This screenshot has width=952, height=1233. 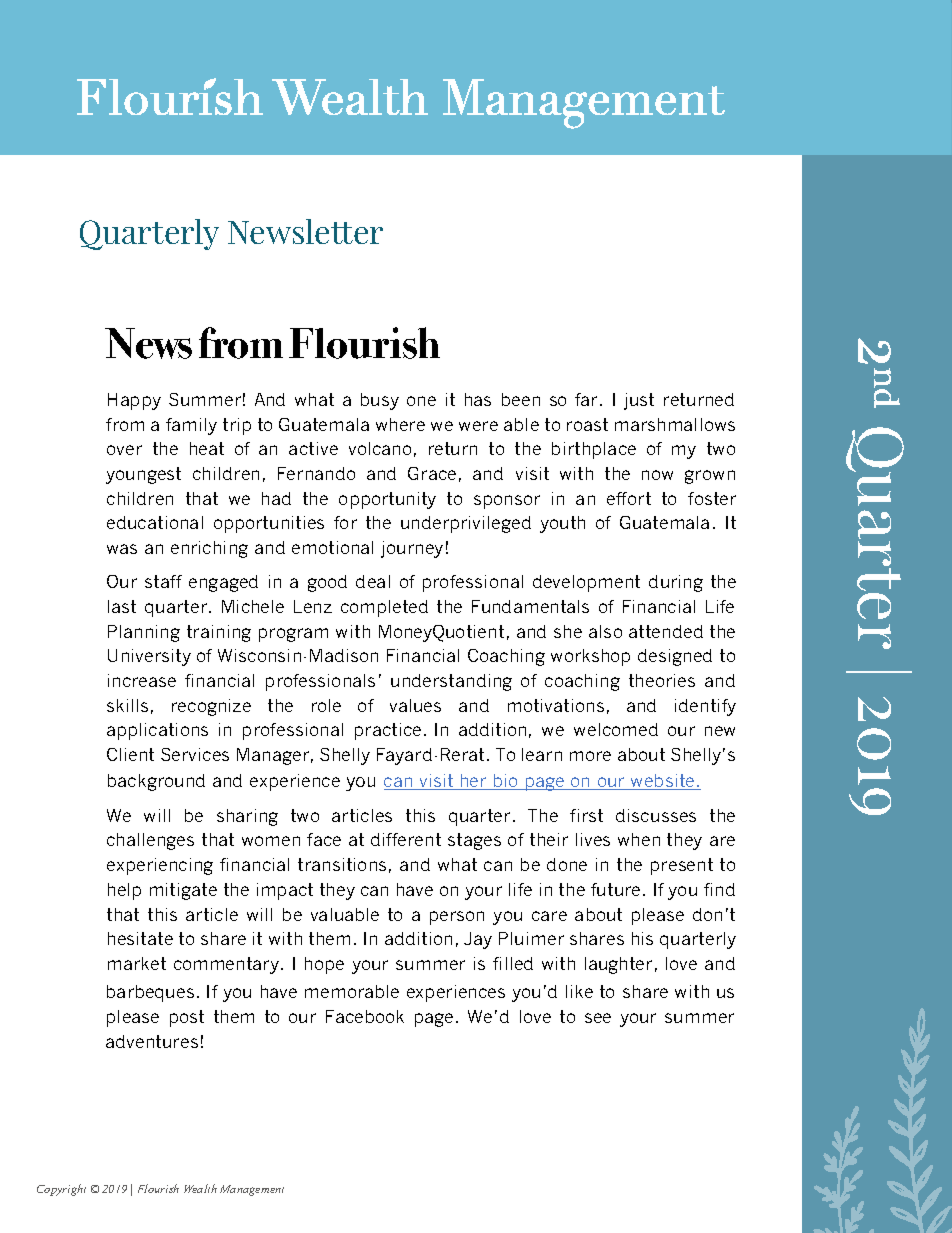 I want to click on website, so click(x=663, y=782).
